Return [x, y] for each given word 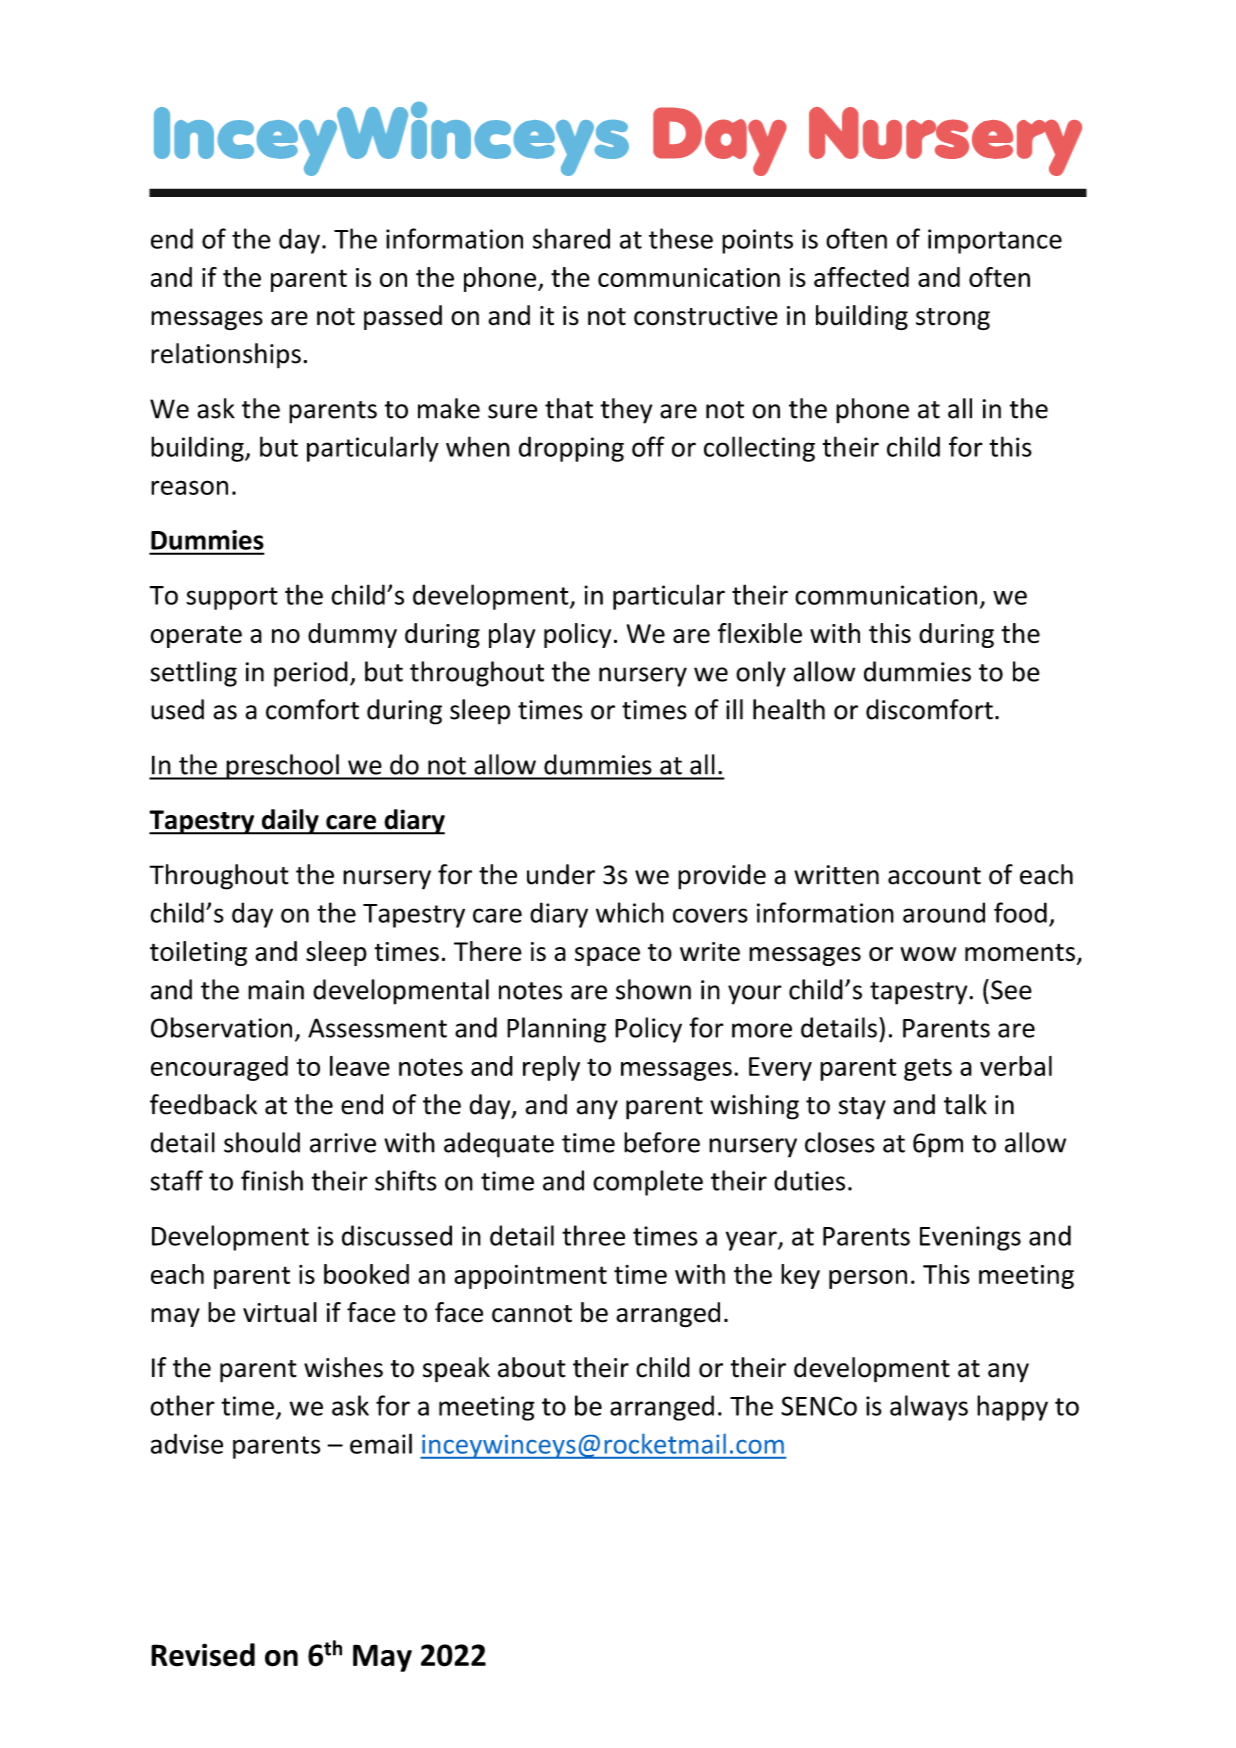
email [381, 1443]
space [607, 956]
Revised [203, 1655]
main [276, 990]
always [929, 1408]
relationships [226, 356]
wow [928, 954]
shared [571, 238]
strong [953, 319]
